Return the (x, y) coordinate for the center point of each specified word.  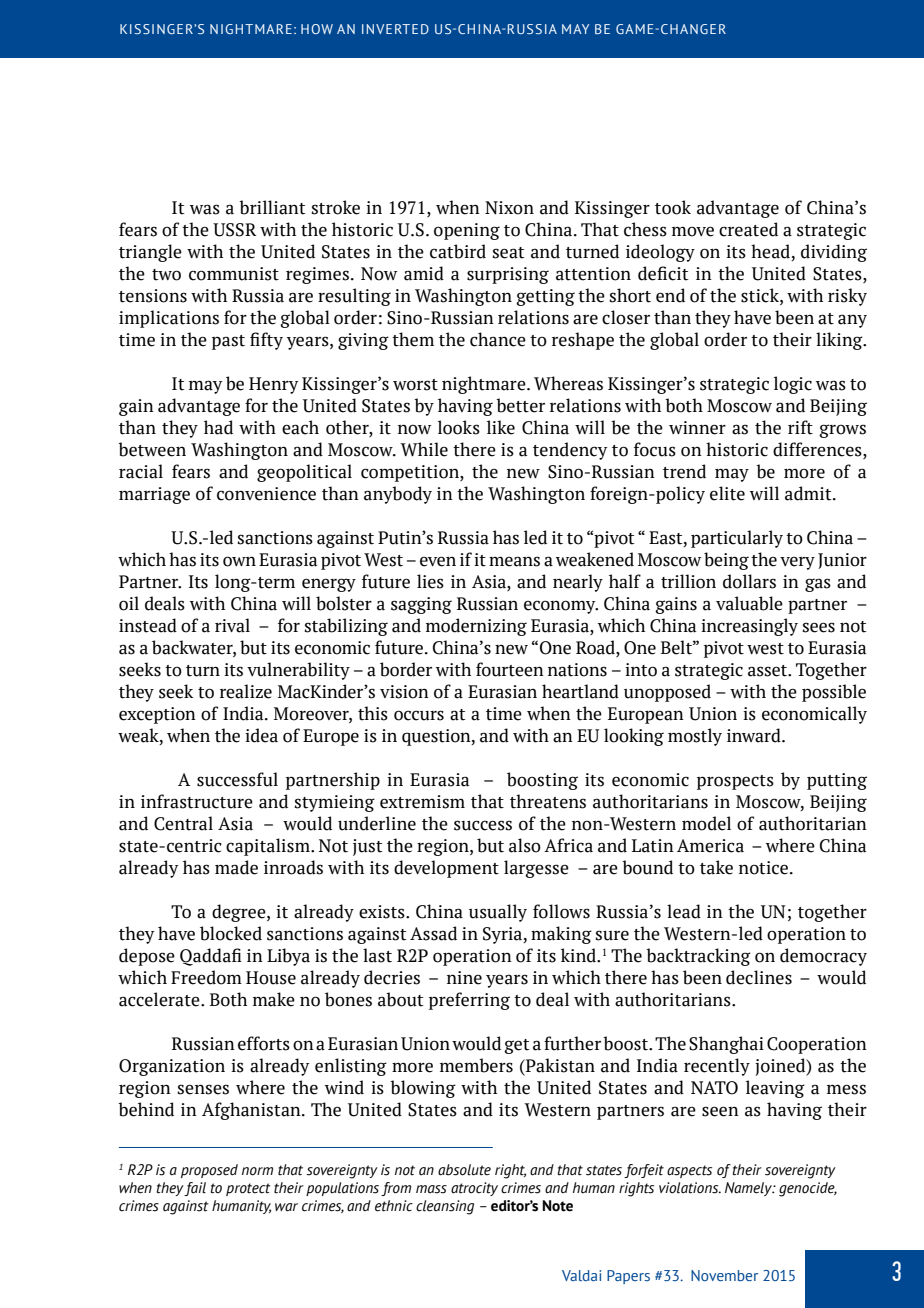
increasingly (749, 627)
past (228, 342)
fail (195, 1189)
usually (498, 913)
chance (498, 339)
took (673, 207)
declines (759, 977)
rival (232, 625)
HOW (317, 29)
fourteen (510, 669)
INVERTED (395, 29)
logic (793, 385)
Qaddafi (211, 957)
